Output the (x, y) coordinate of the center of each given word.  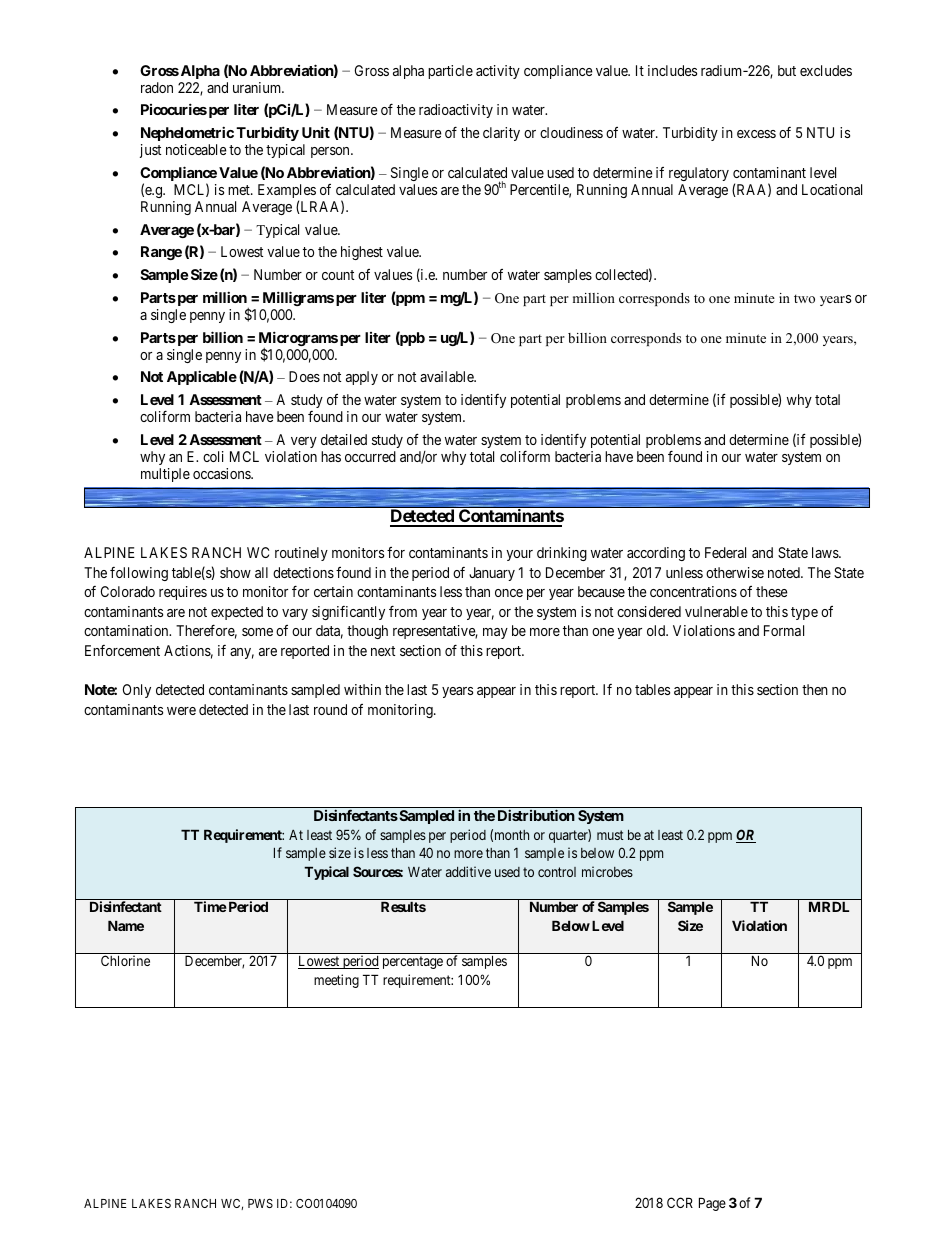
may (495, 633)
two (804, 298)
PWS (260, 1203)
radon (157, 87)
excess (756, 134)
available (448, 376)
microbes (607, 871)
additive (468, 871)
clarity (501, 134)
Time (210, 906)
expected (237, 613)
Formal (784, 630)
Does (304, 376)
